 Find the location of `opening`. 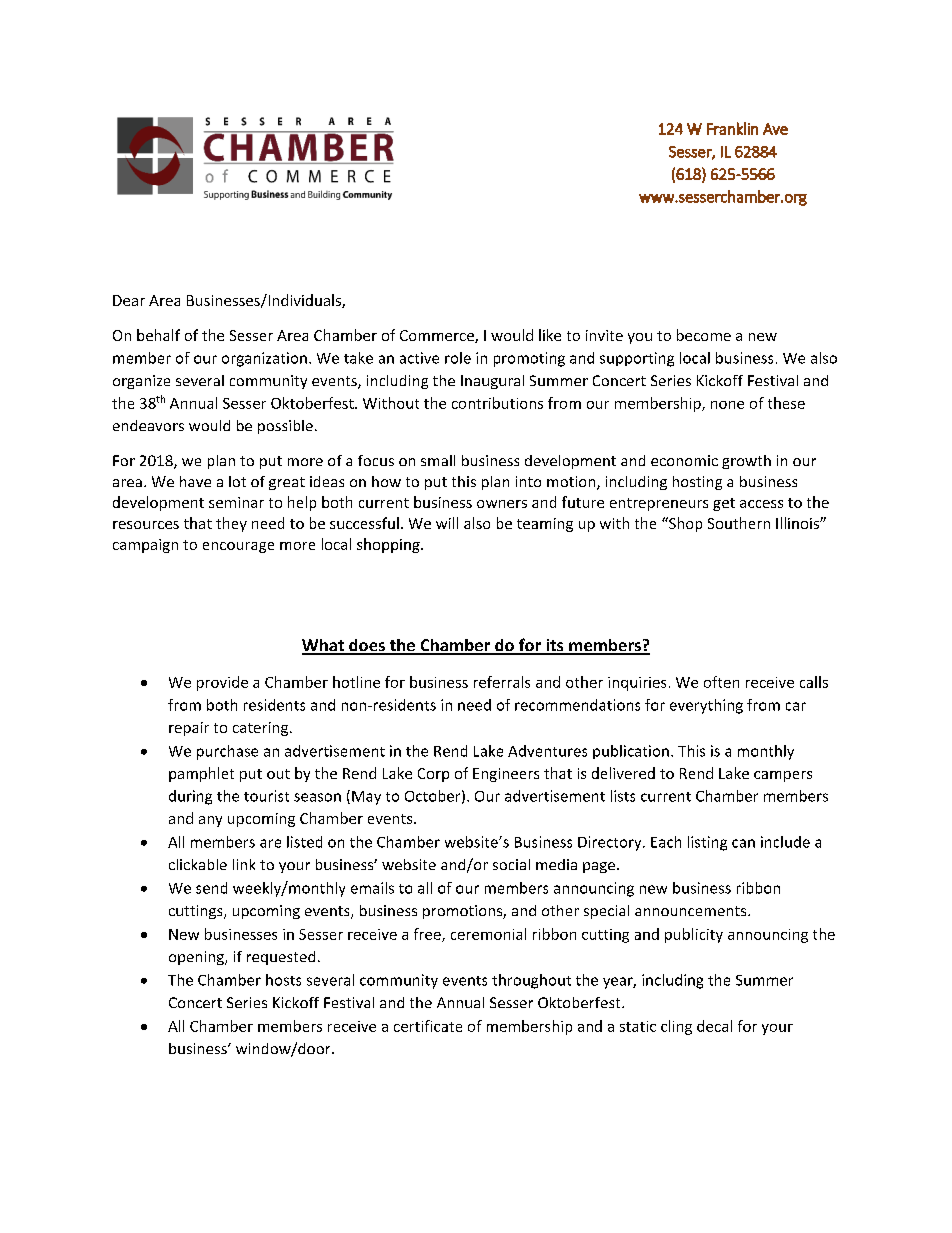

opening is located at coordinates (197, 958).
